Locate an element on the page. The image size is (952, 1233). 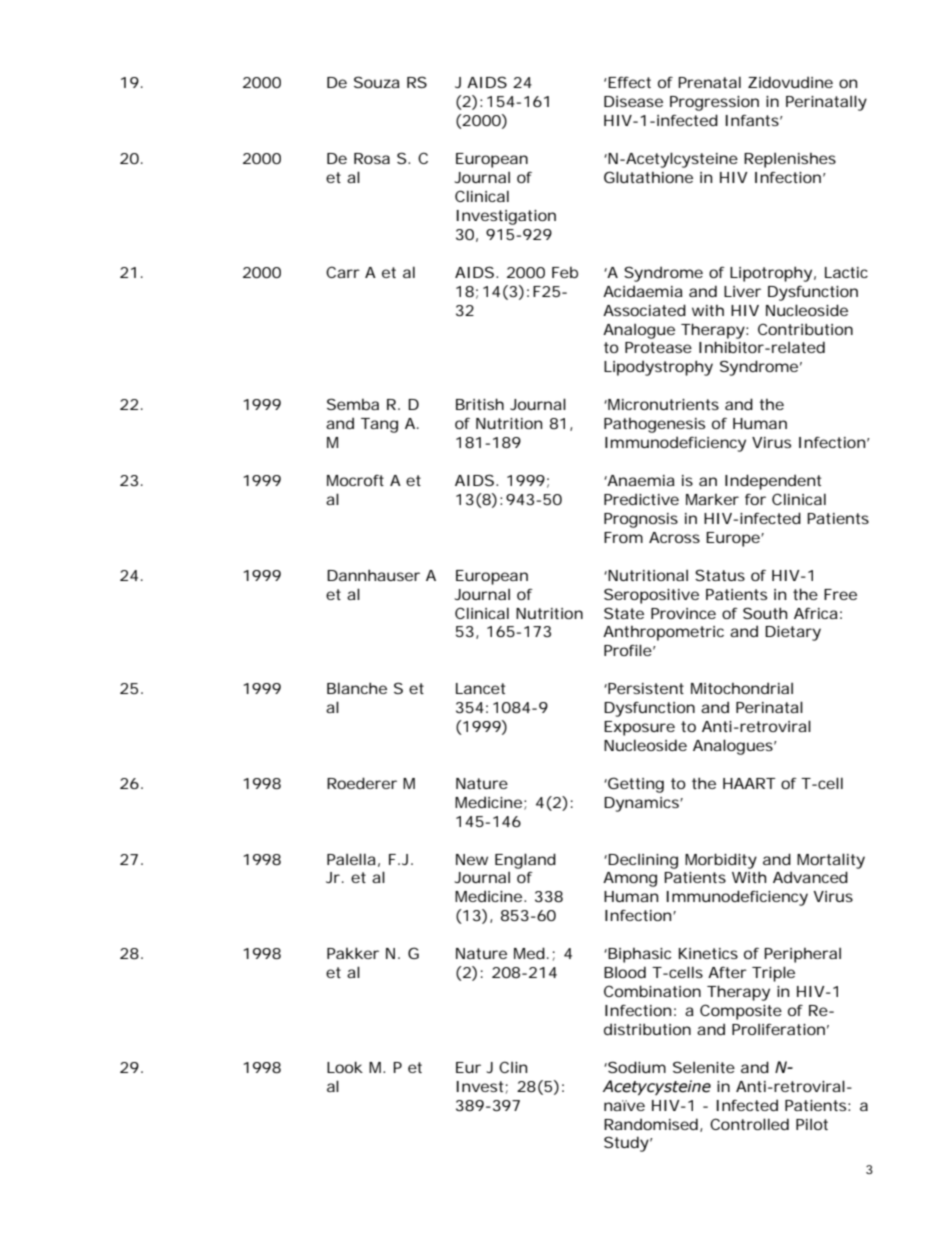
Blanche is located at coordinates (357, 688).
